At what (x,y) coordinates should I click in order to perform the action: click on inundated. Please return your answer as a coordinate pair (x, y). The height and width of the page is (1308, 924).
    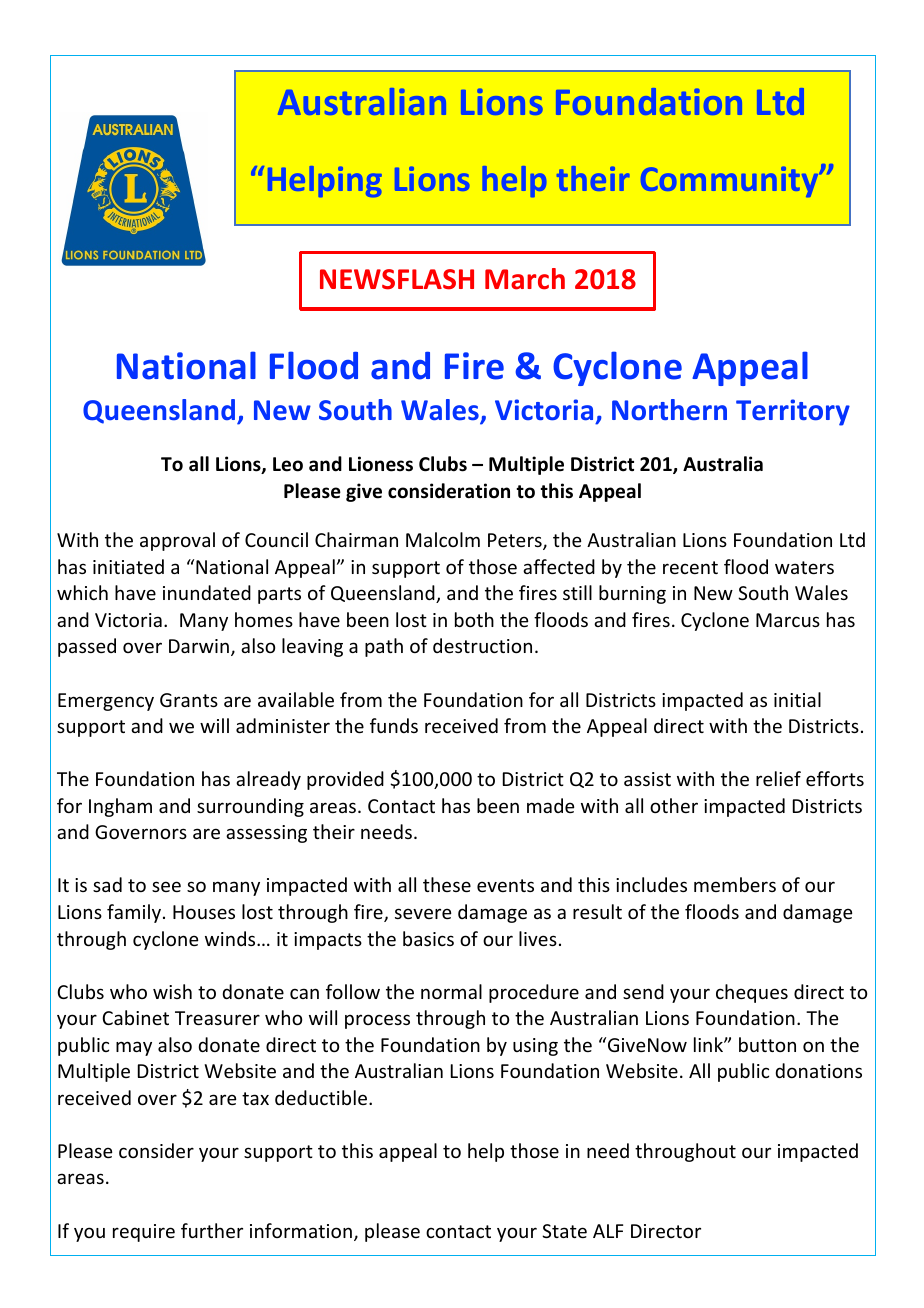
    Looking at the image, I should click on (207, 592).
